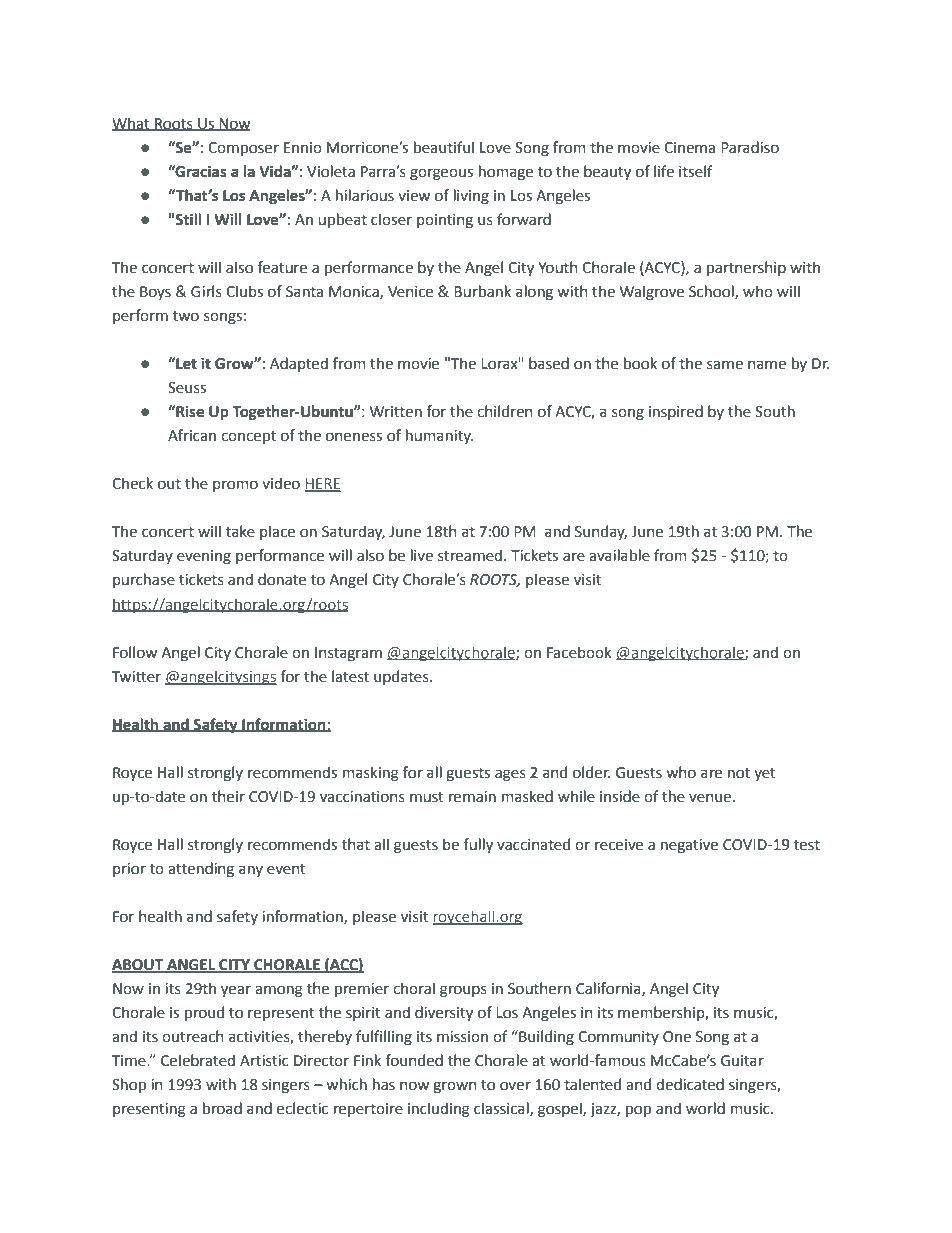 This screenshot has width=952, height=1233. What do you see at coordinates (689, 846) in the screenshot?
I see `negative` at bounding box center [689, 846].
